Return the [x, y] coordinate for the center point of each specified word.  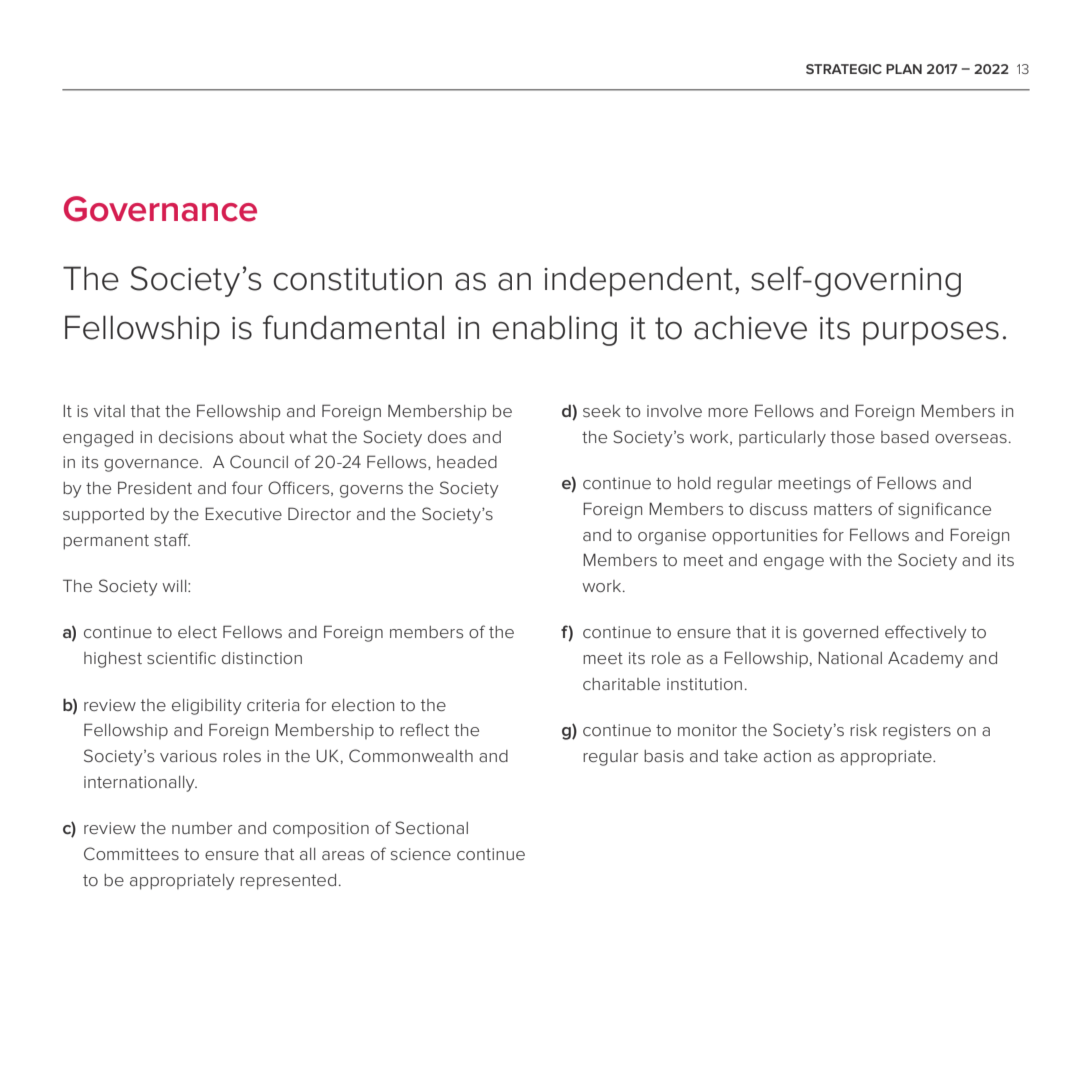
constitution [357, 279]
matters [843, 509]
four [247, 487]
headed [467, 462]
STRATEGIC [844, 69]
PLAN [904, 69]
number [202, 828]
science [421, 854]
